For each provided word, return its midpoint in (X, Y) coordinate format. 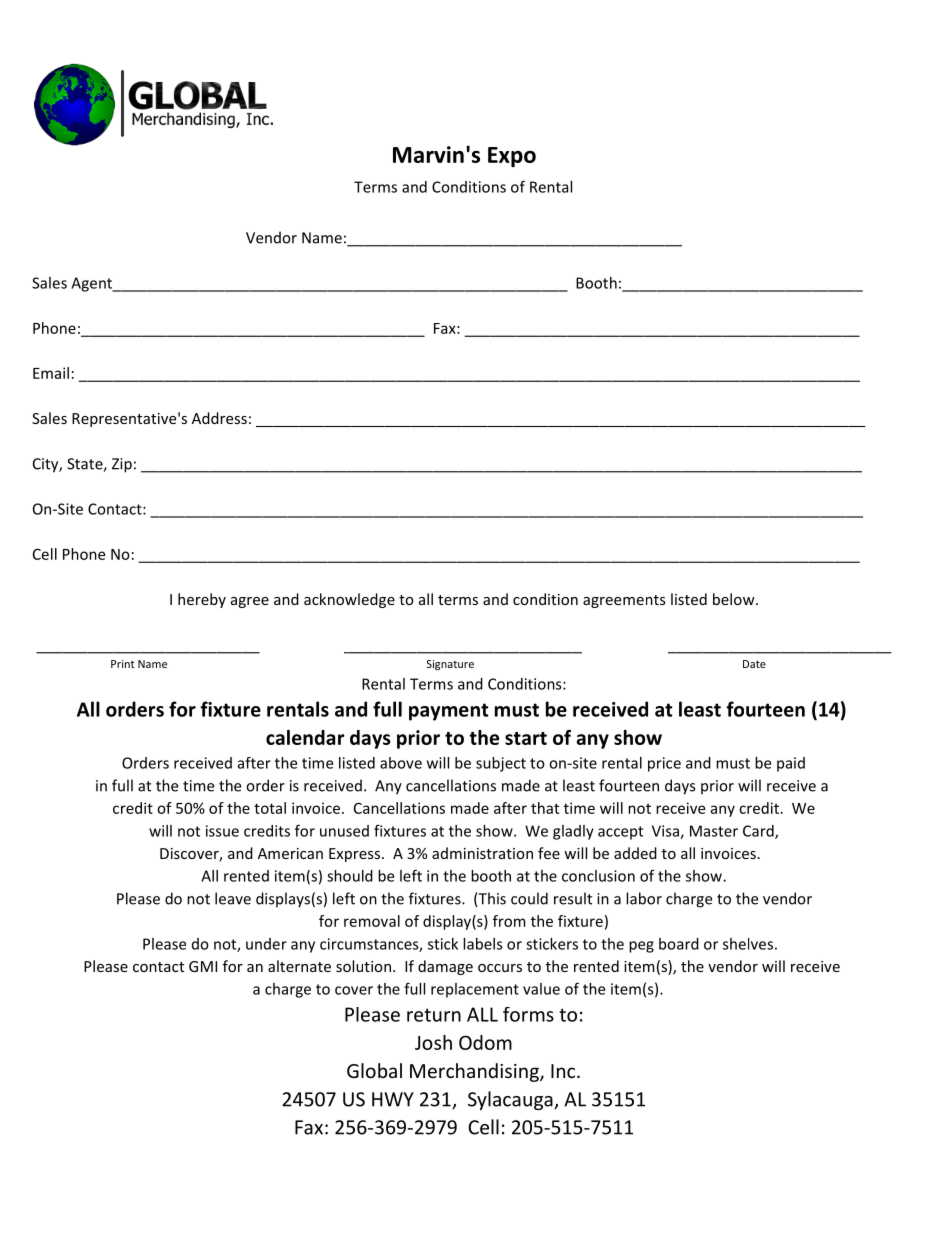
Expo (512, 157)
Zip (122, 465)
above (401, 763)
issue (222, 831)
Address (219, 418)
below (735, 599)
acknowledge (349, 600)
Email (51, 373)
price (664, 764)
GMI (203, 966)
